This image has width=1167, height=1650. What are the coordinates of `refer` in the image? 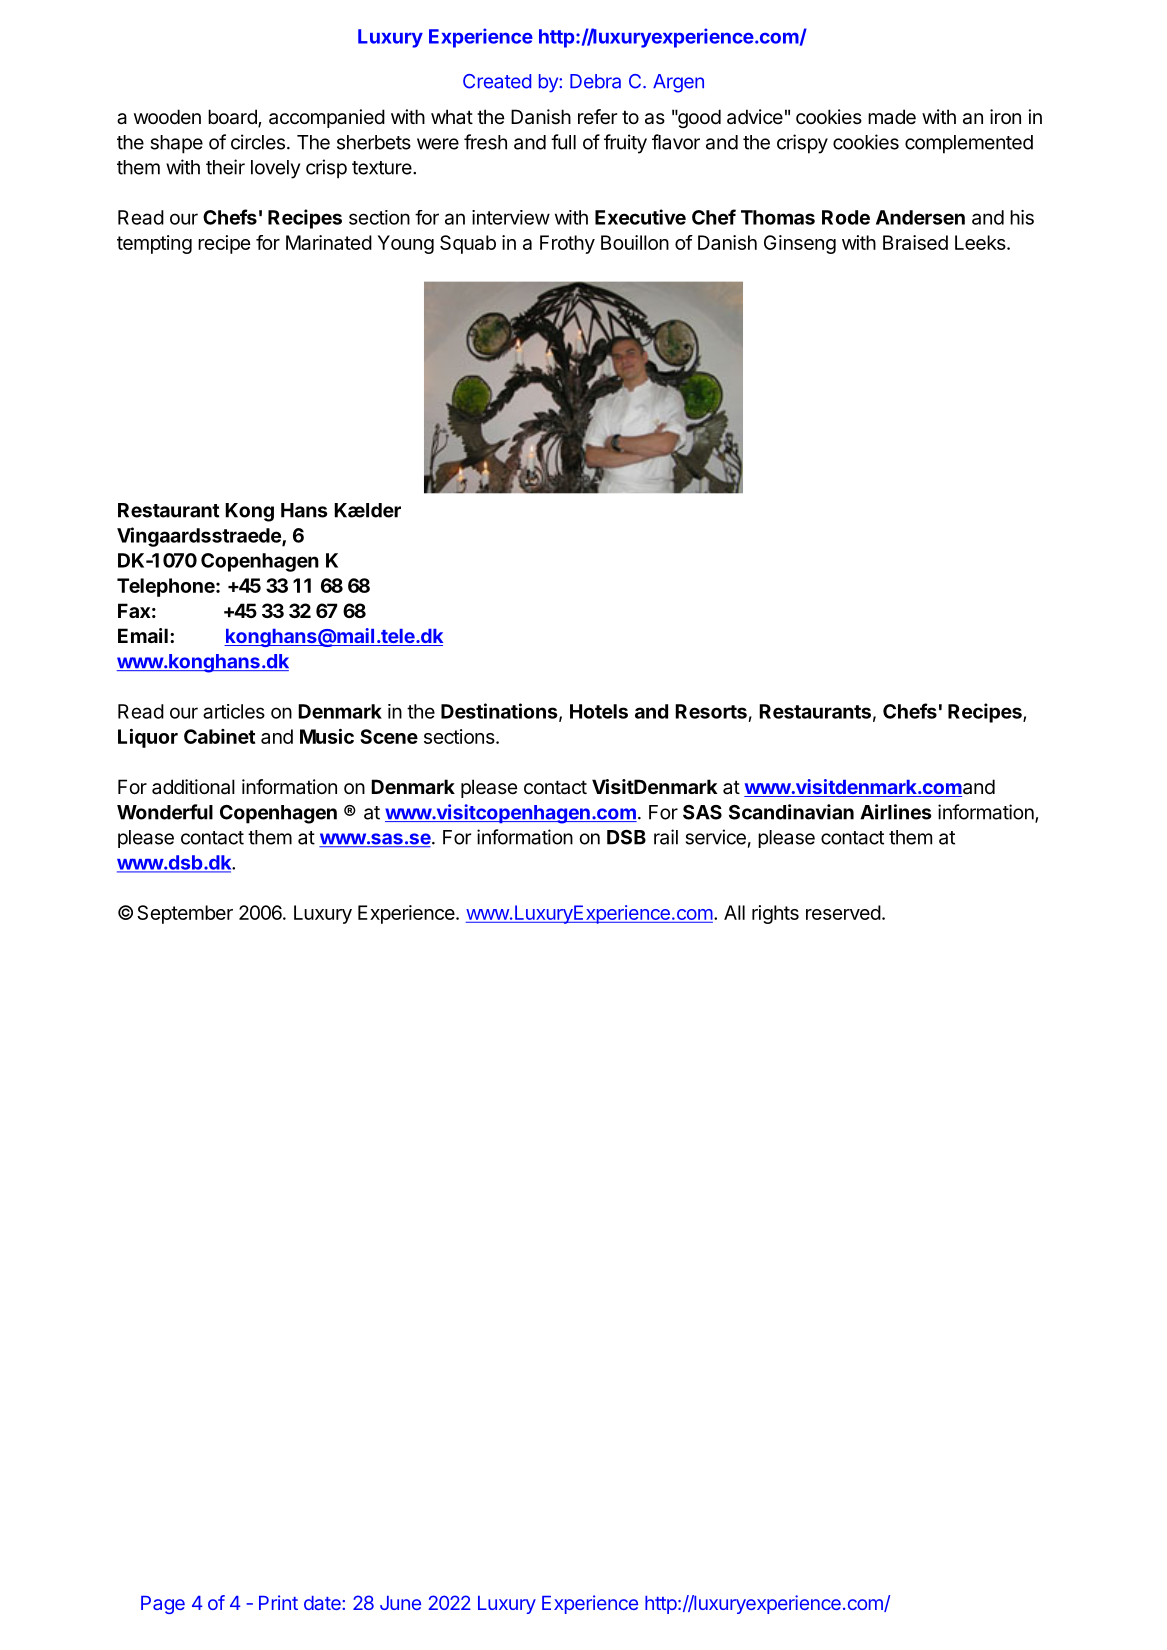 It's located at (597, 117).
